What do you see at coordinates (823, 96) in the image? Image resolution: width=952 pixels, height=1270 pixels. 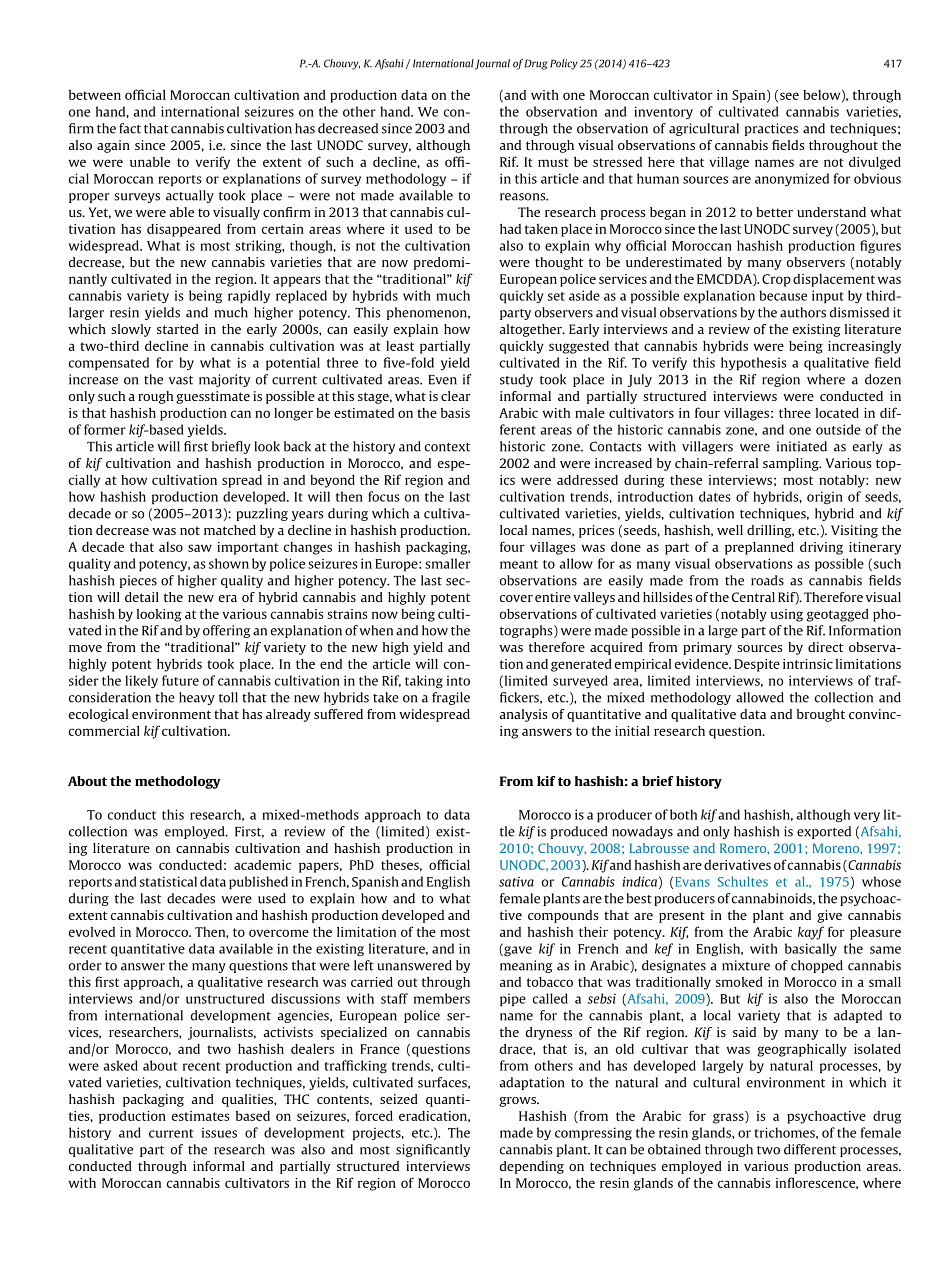 I see `below` at bounding box center [823, 96].
